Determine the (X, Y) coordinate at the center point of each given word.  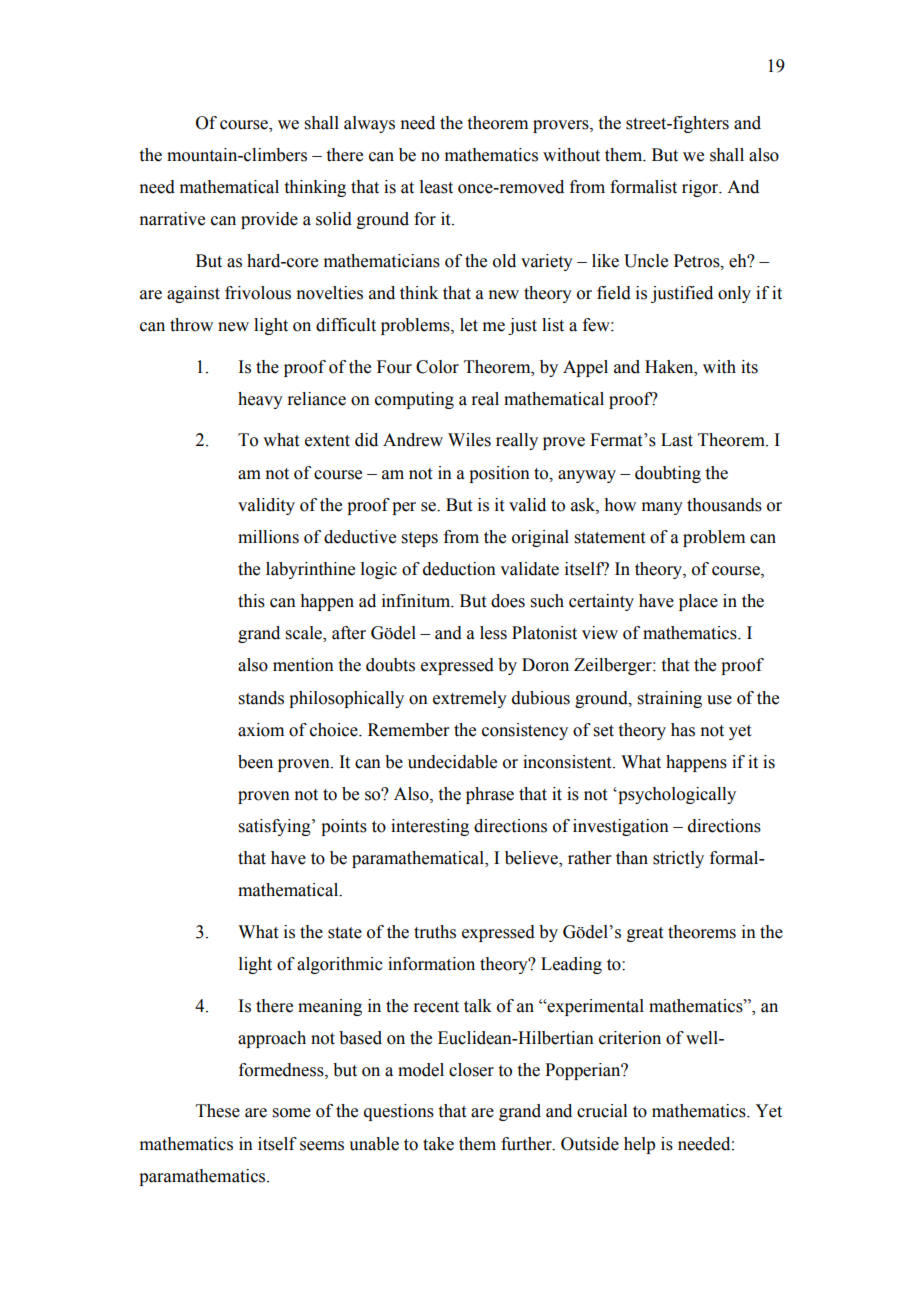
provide (269, 220)
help (639, 1145)
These (218, 1111)
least (436, 187)
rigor (701, 188)
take (438, 1144)
